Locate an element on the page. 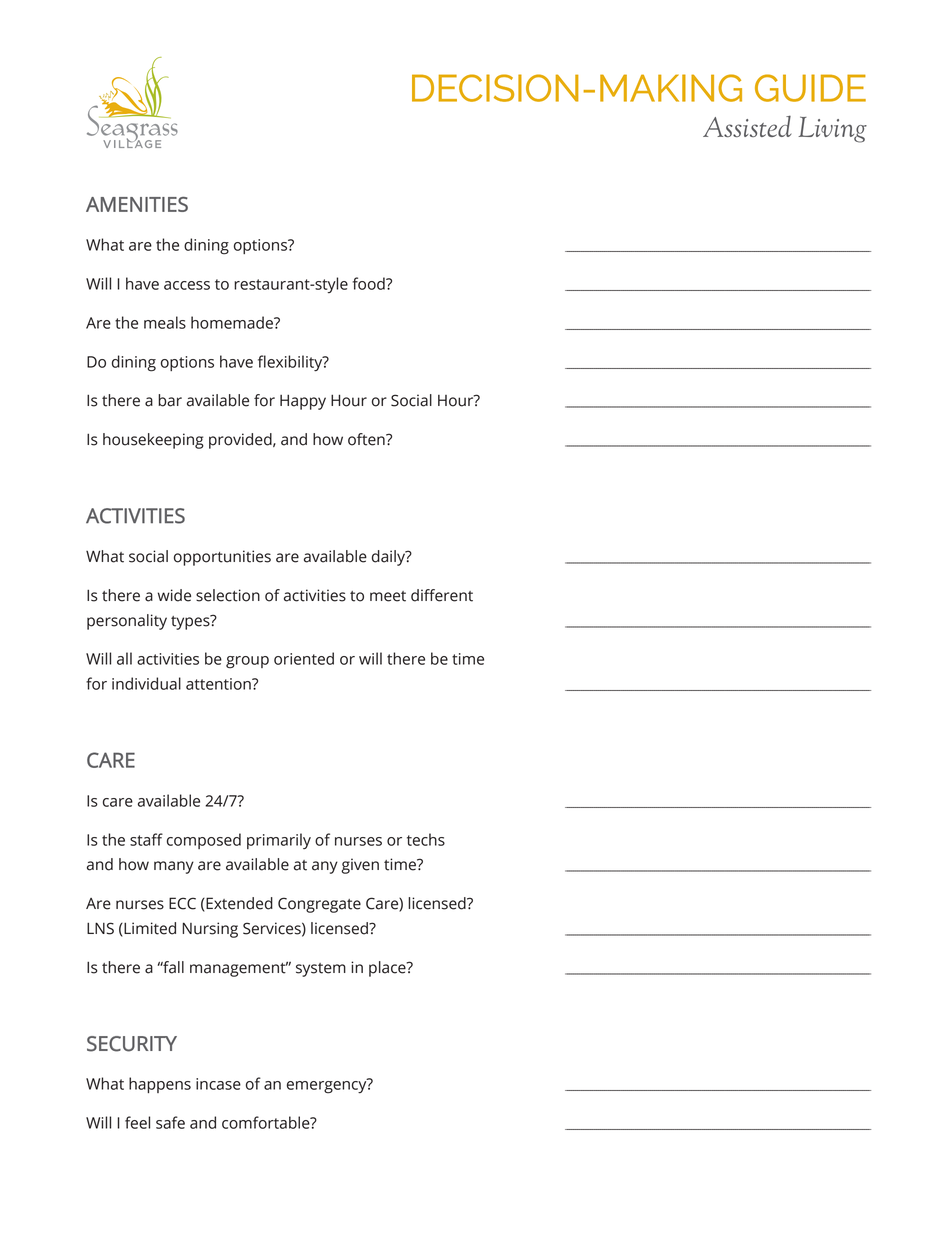 The width and height of the image is (952, 1233). food is located at coordinates (370, 283).
